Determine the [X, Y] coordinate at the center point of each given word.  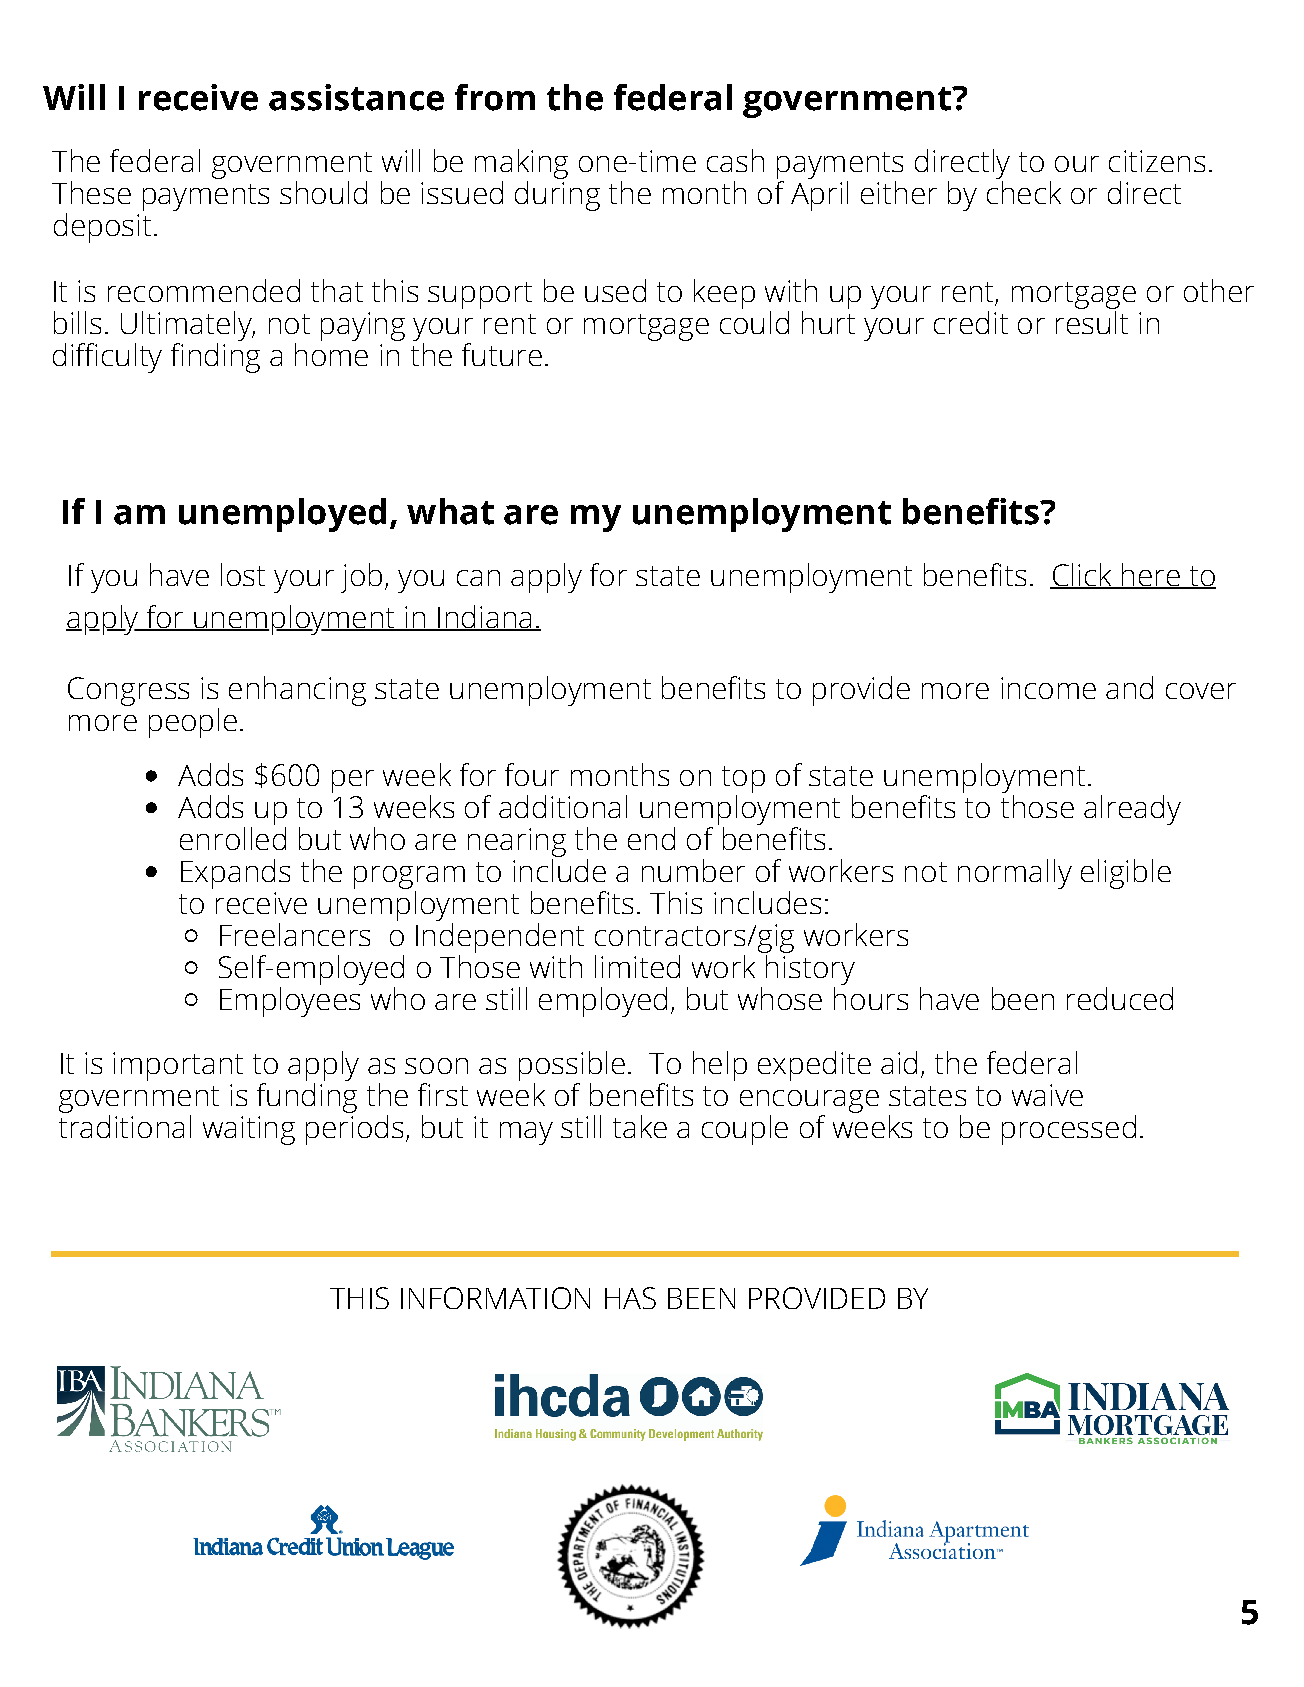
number [693, 870]
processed [1069, 1130]
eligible [1126, 874]
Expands [235, 874]
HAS [630, 1298]
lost [243, 574]
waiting [249, 1130]
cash [735, 160]
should [323, 192]
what [450, 511]
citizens [1157, 161]
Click [1082, 576]
